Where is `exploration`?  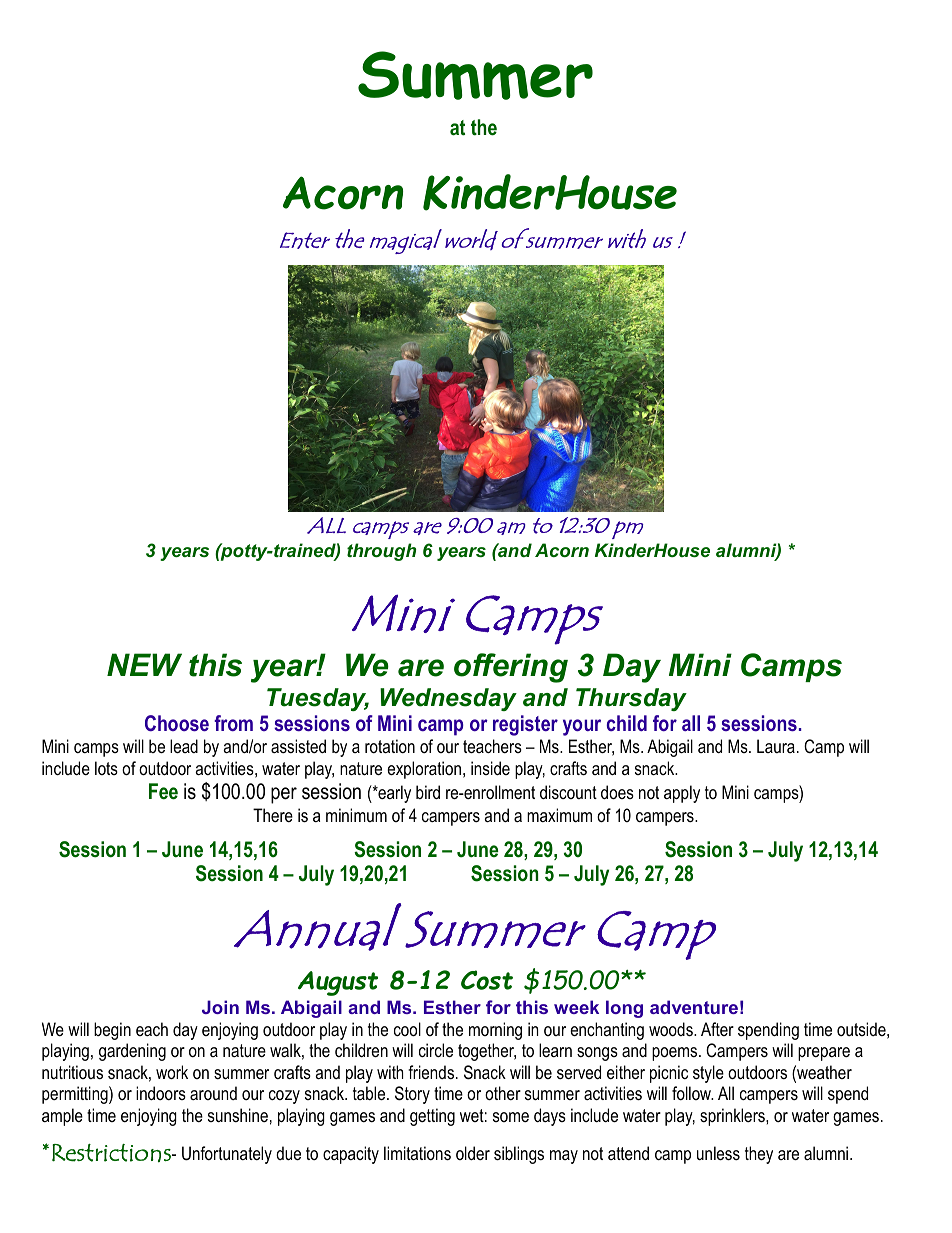 exploration is located at coordinates (424, 770).
